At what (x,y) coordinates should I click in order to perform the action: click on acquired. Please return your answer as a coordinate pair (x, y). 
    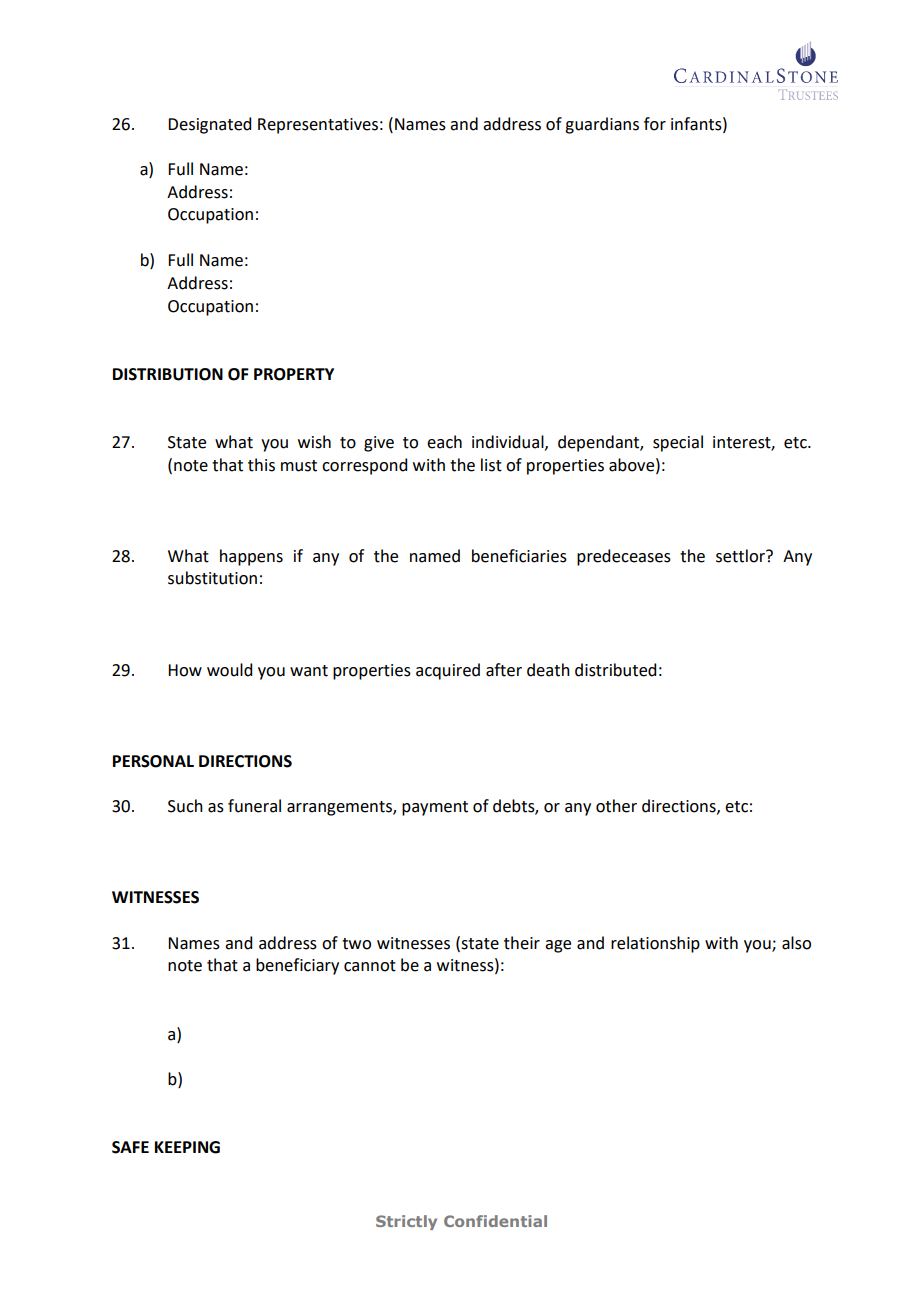
    Looking at the image, I should click on (448, 671).
